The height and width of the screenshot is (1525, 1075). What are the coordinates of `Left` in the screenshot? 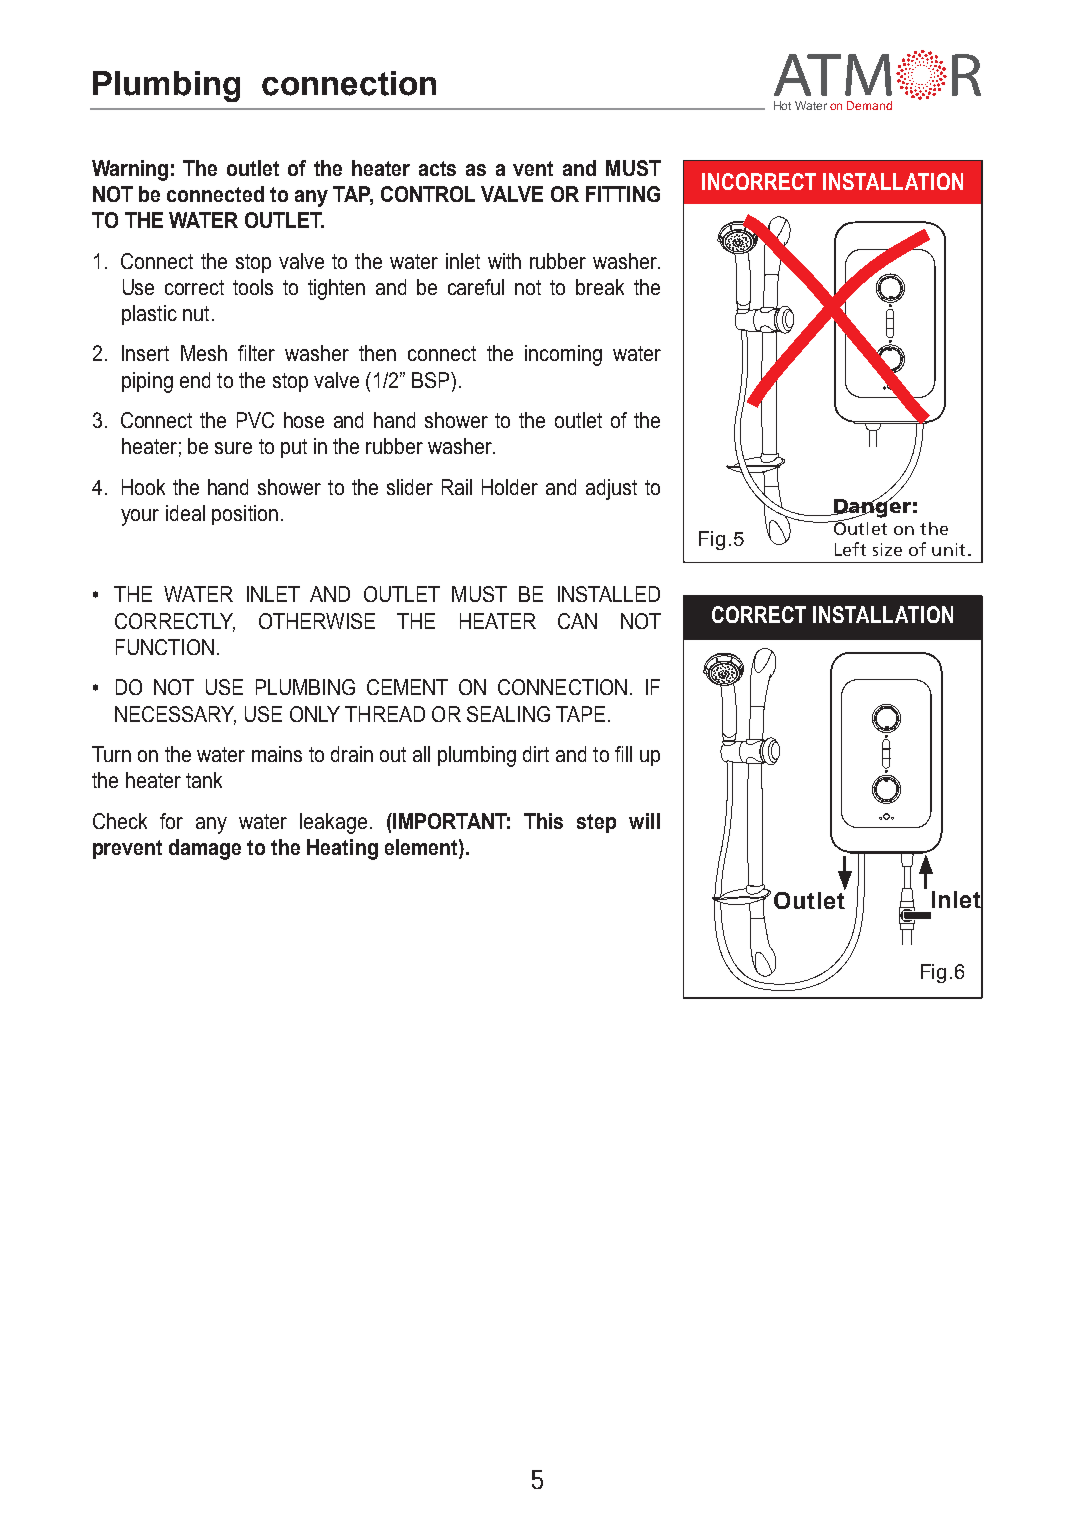 It's located at (850, 549).
